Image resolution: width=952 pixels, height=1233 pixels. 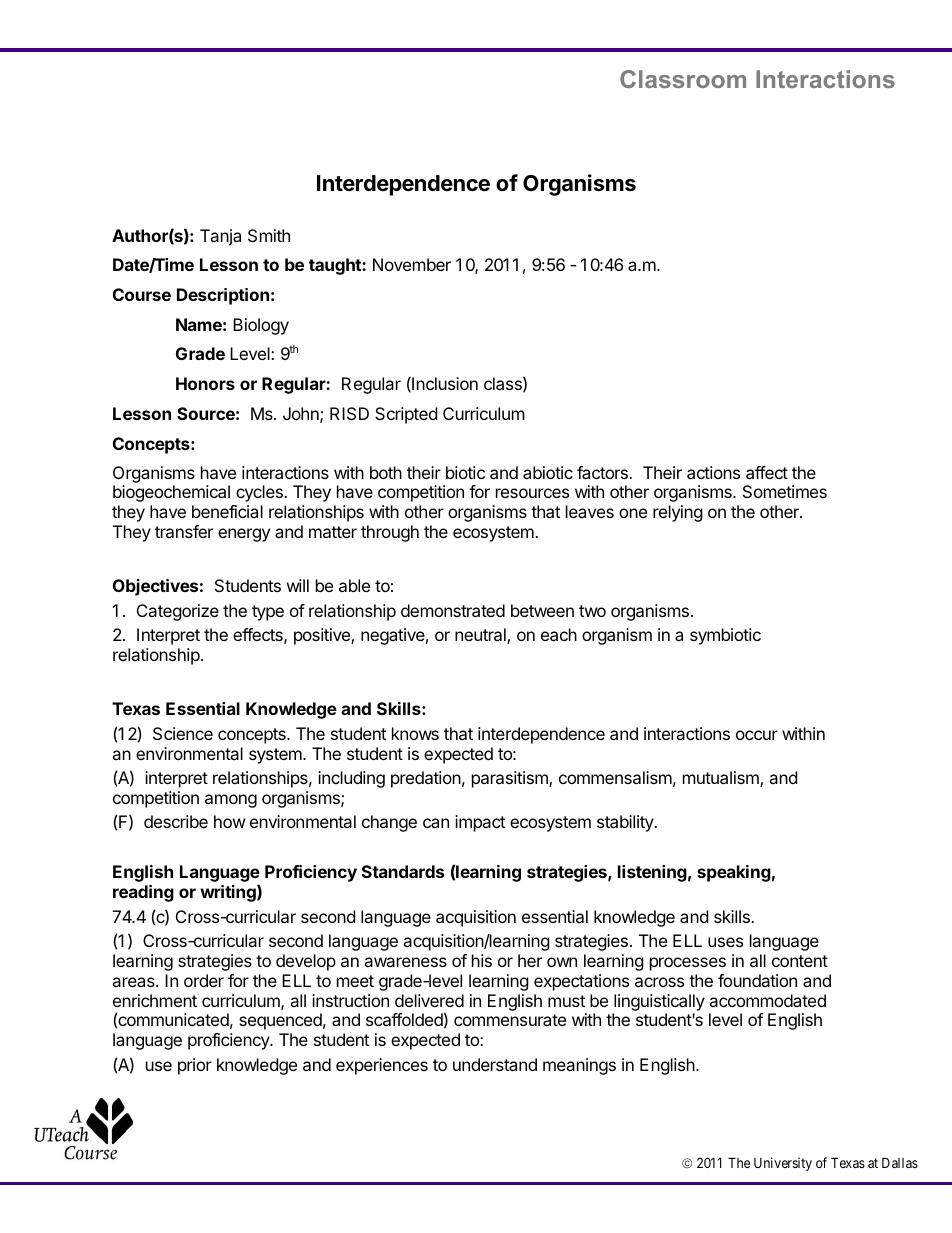 What do you see at coordinates (767, 472) in the document?
I see `affect` at bounding box center [767, 472].
